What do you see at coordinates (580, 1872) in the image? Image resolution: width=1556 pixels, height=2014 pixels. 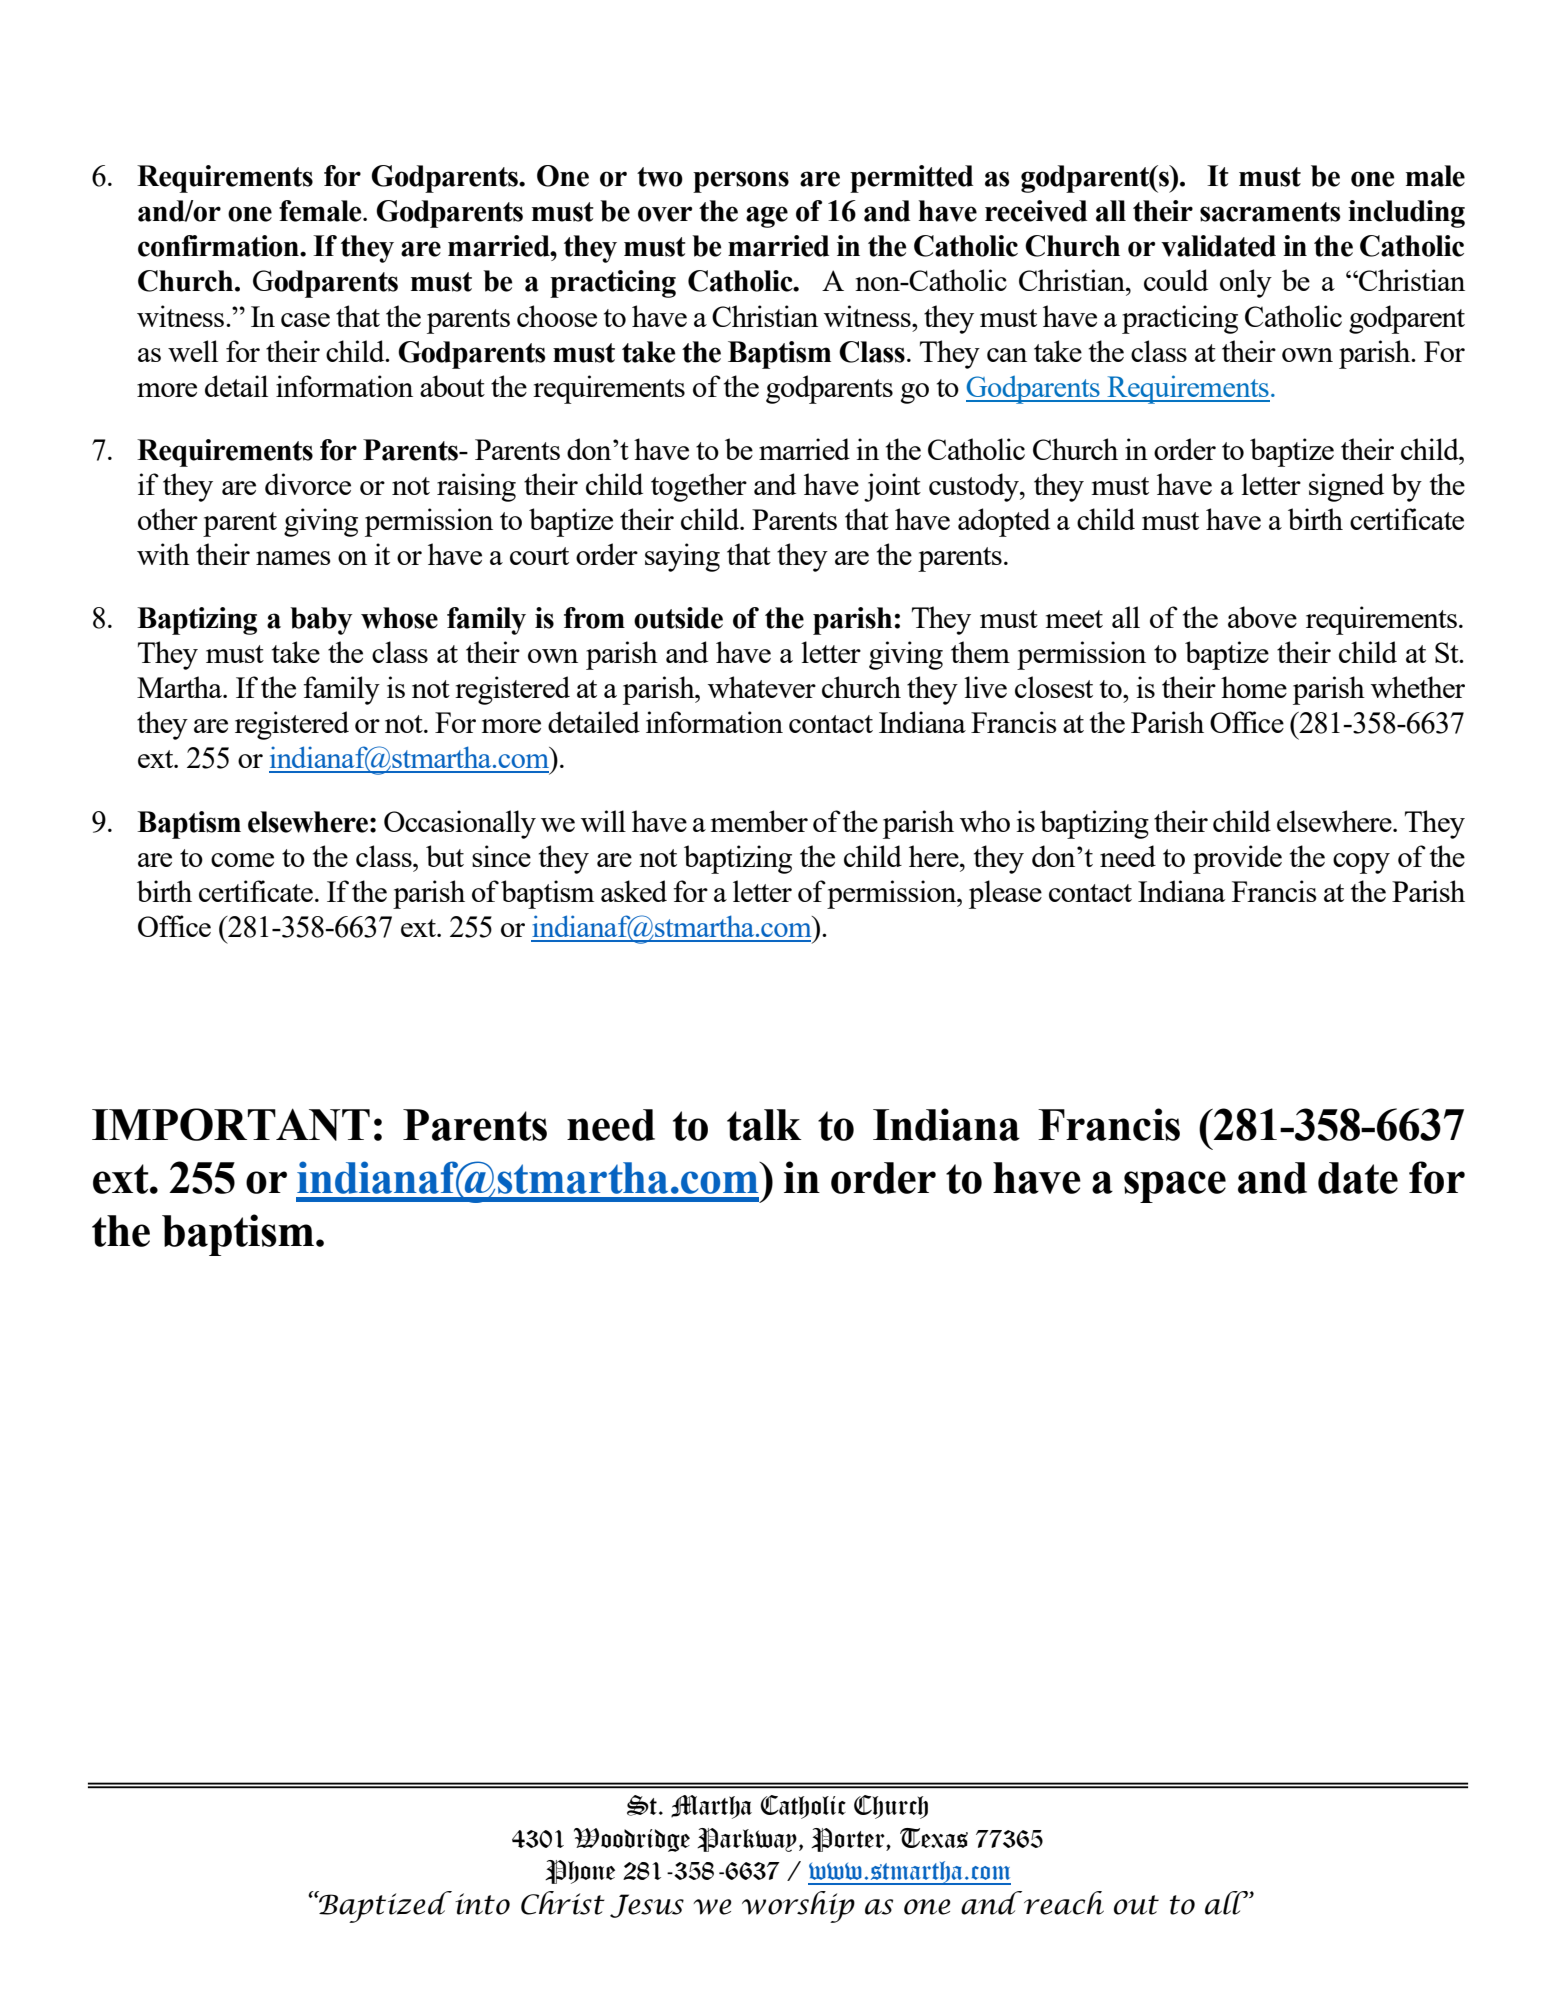 I see `Phone` at bounding box center [580, 1872].
